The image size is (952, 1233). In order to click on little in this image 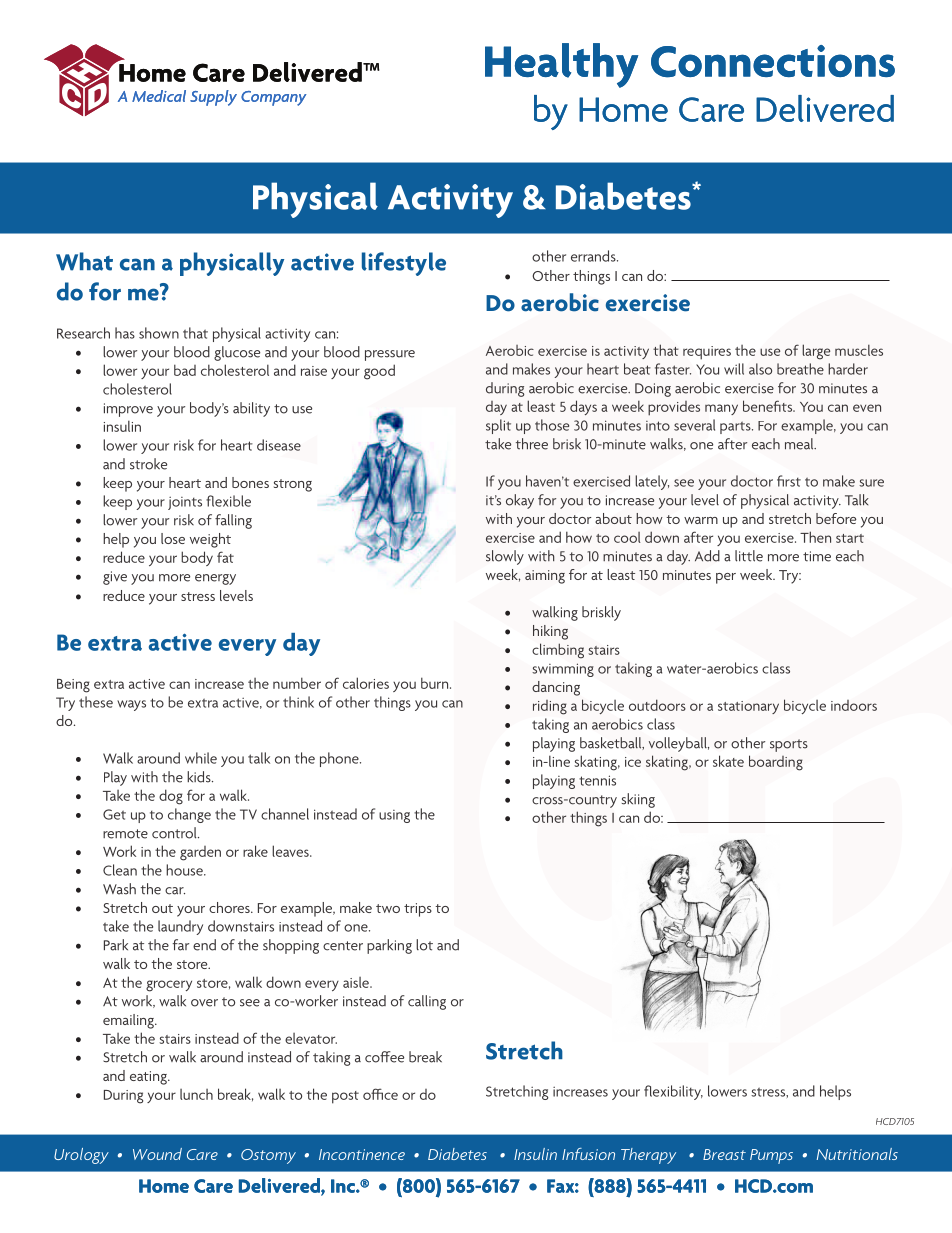, I will do `click(749, 556)`.
